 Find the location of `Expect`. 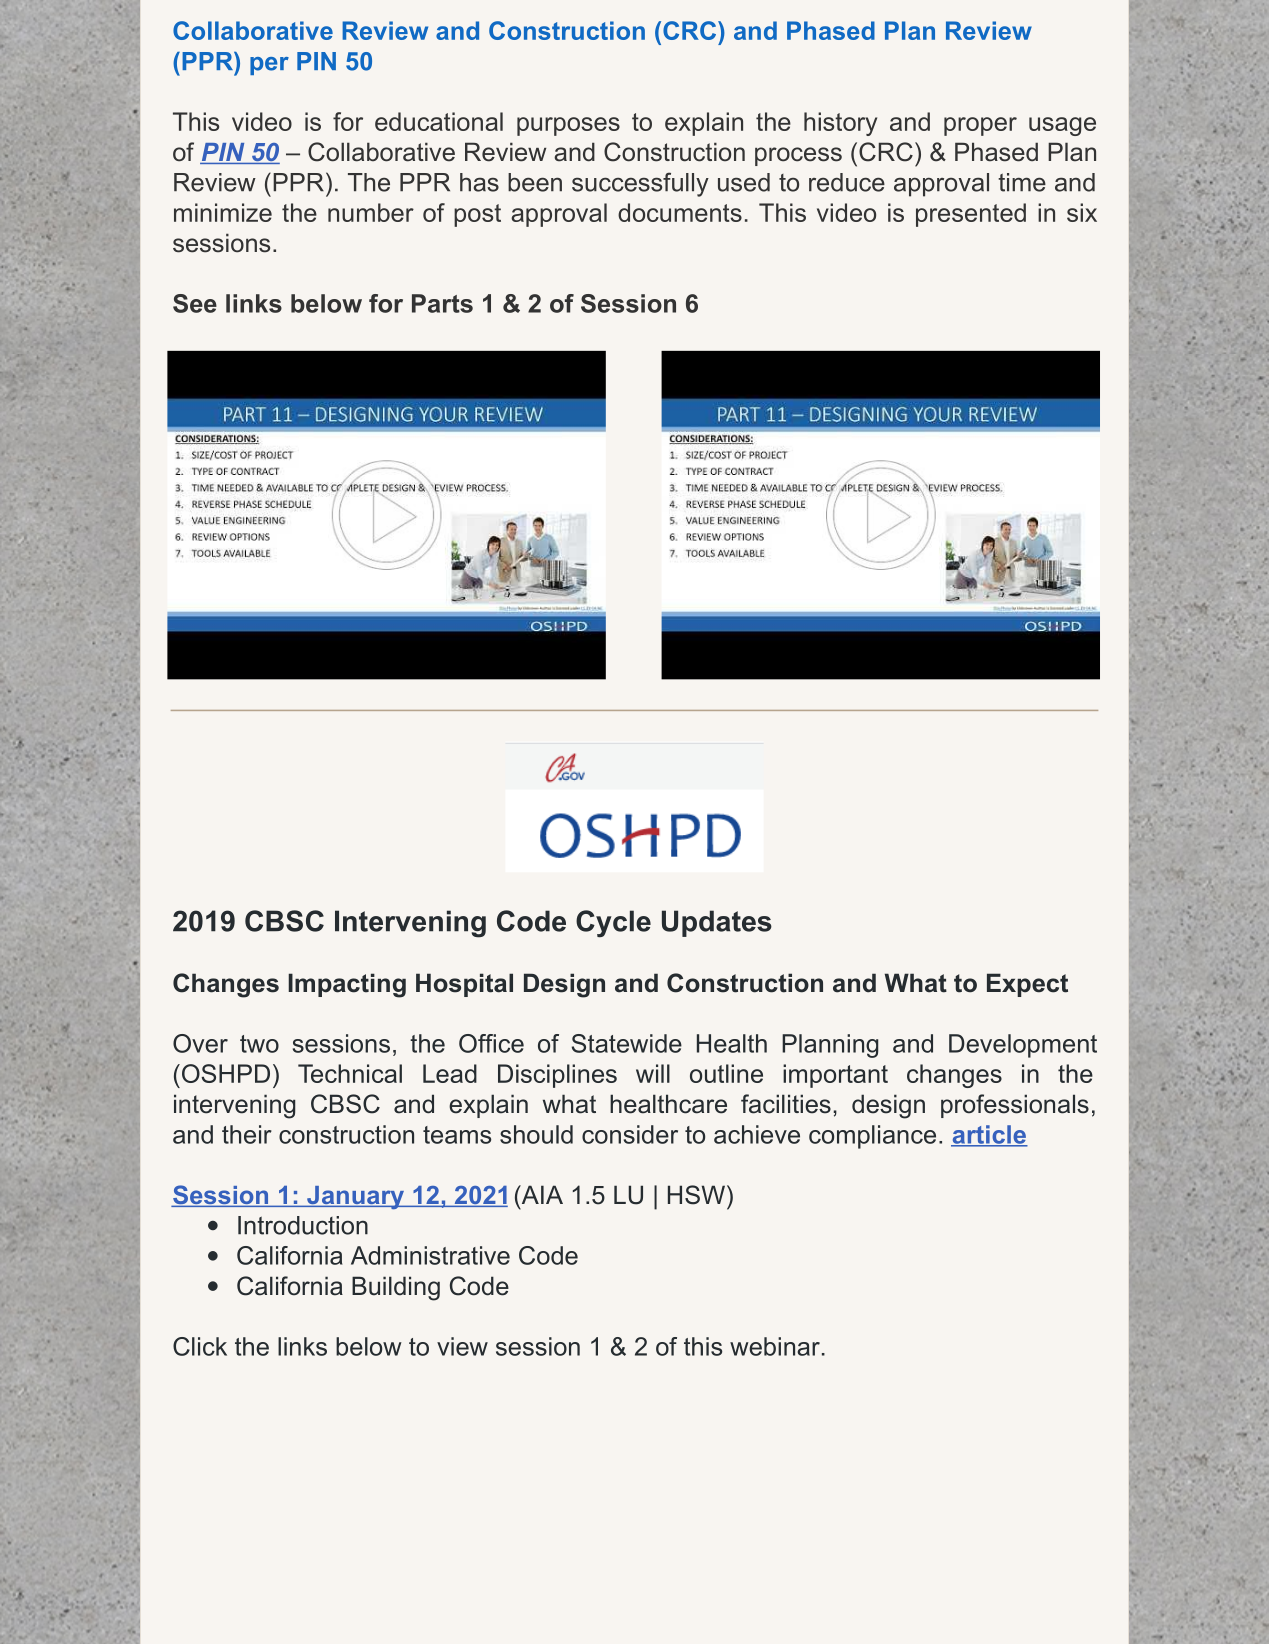

Expect is located at coordinates (1027, 985).
